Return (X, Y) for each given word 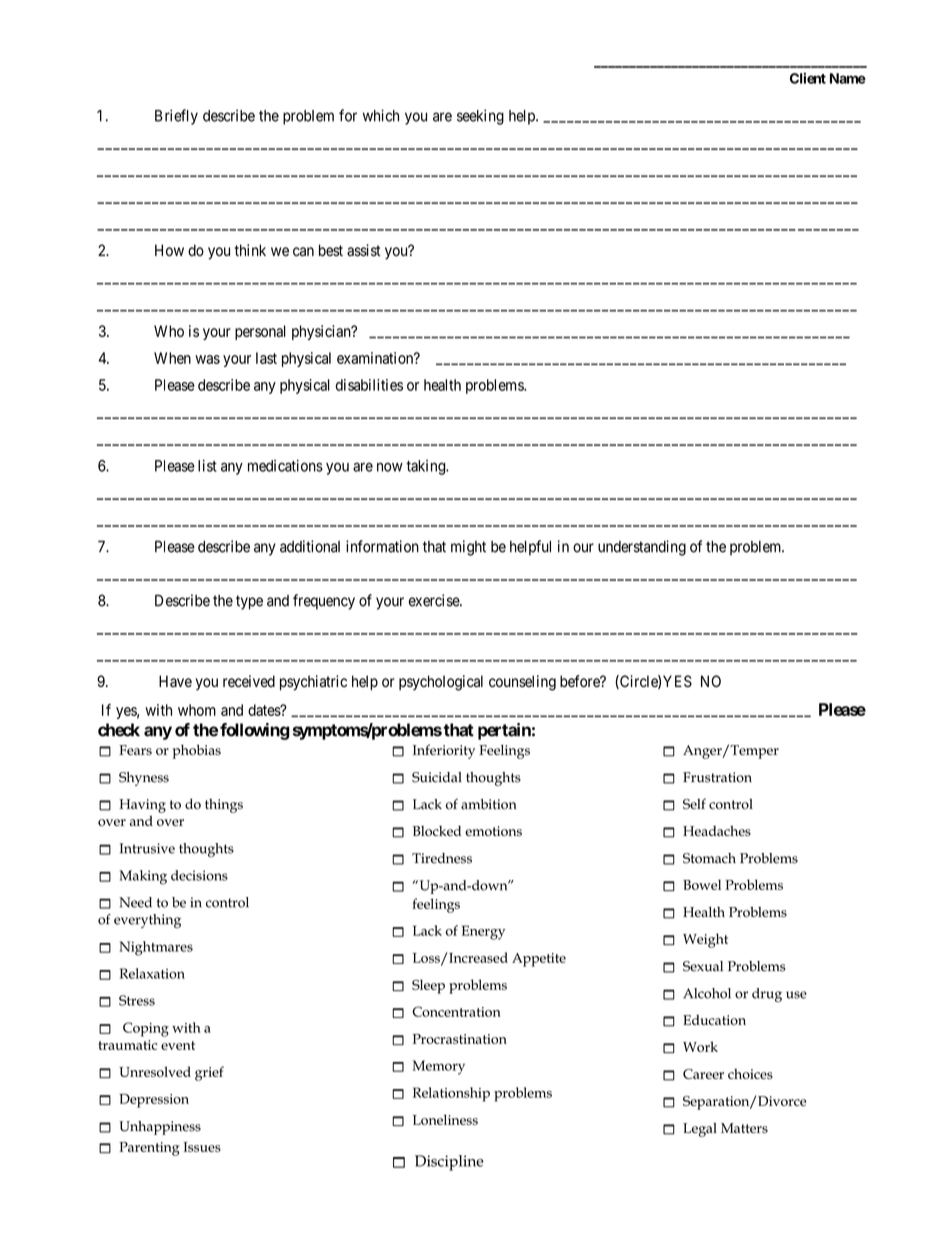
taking (426, 467)
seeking (480, 117)
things (224, 806)
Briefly (176, 117)
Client (808, 78)
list (207, 465)
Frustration (717, 777)
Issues (202, 1147)
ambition (489, 804)
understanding (642, 548)
